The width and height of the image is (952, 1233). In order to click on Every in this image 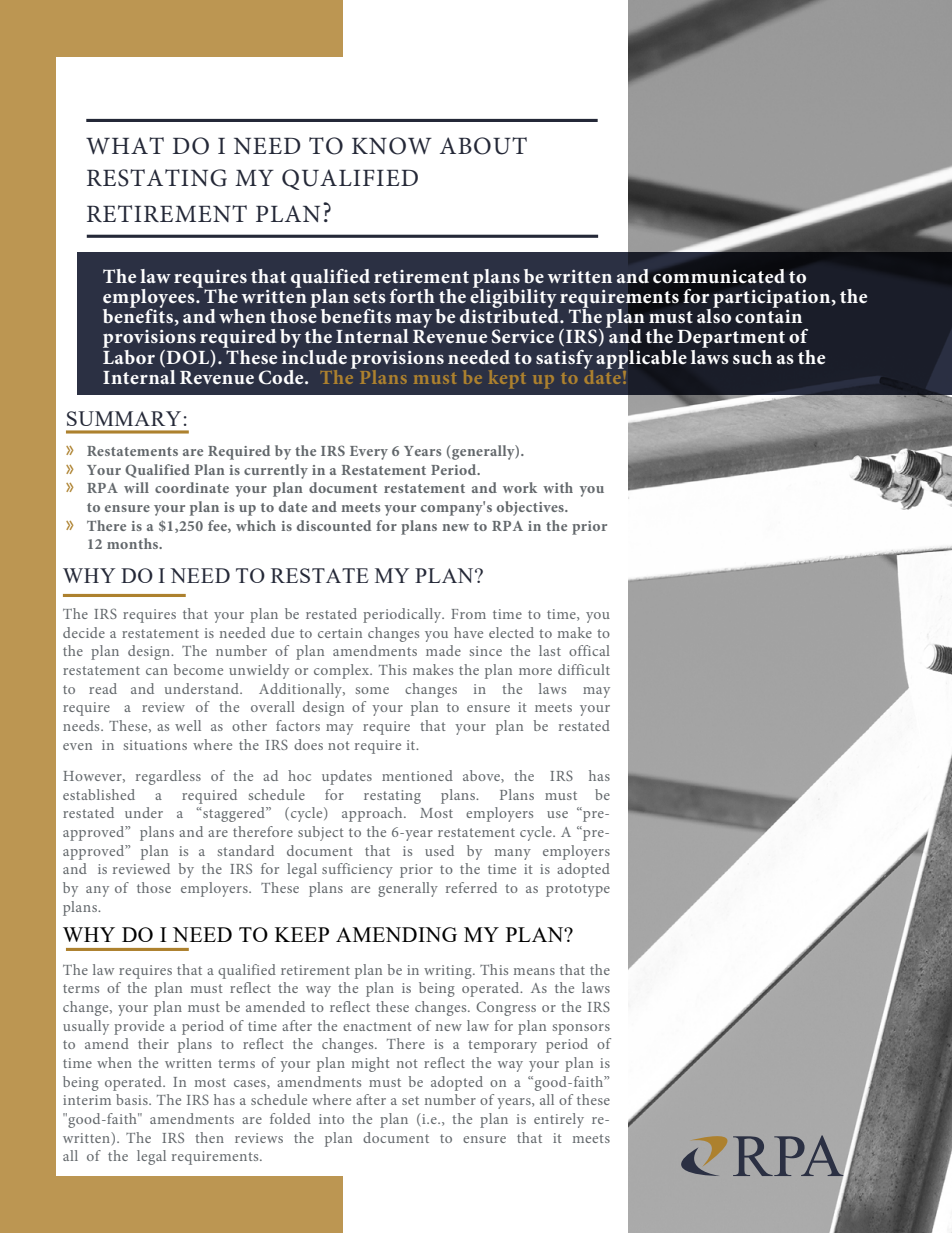, I will do `click(369, 453)`.
